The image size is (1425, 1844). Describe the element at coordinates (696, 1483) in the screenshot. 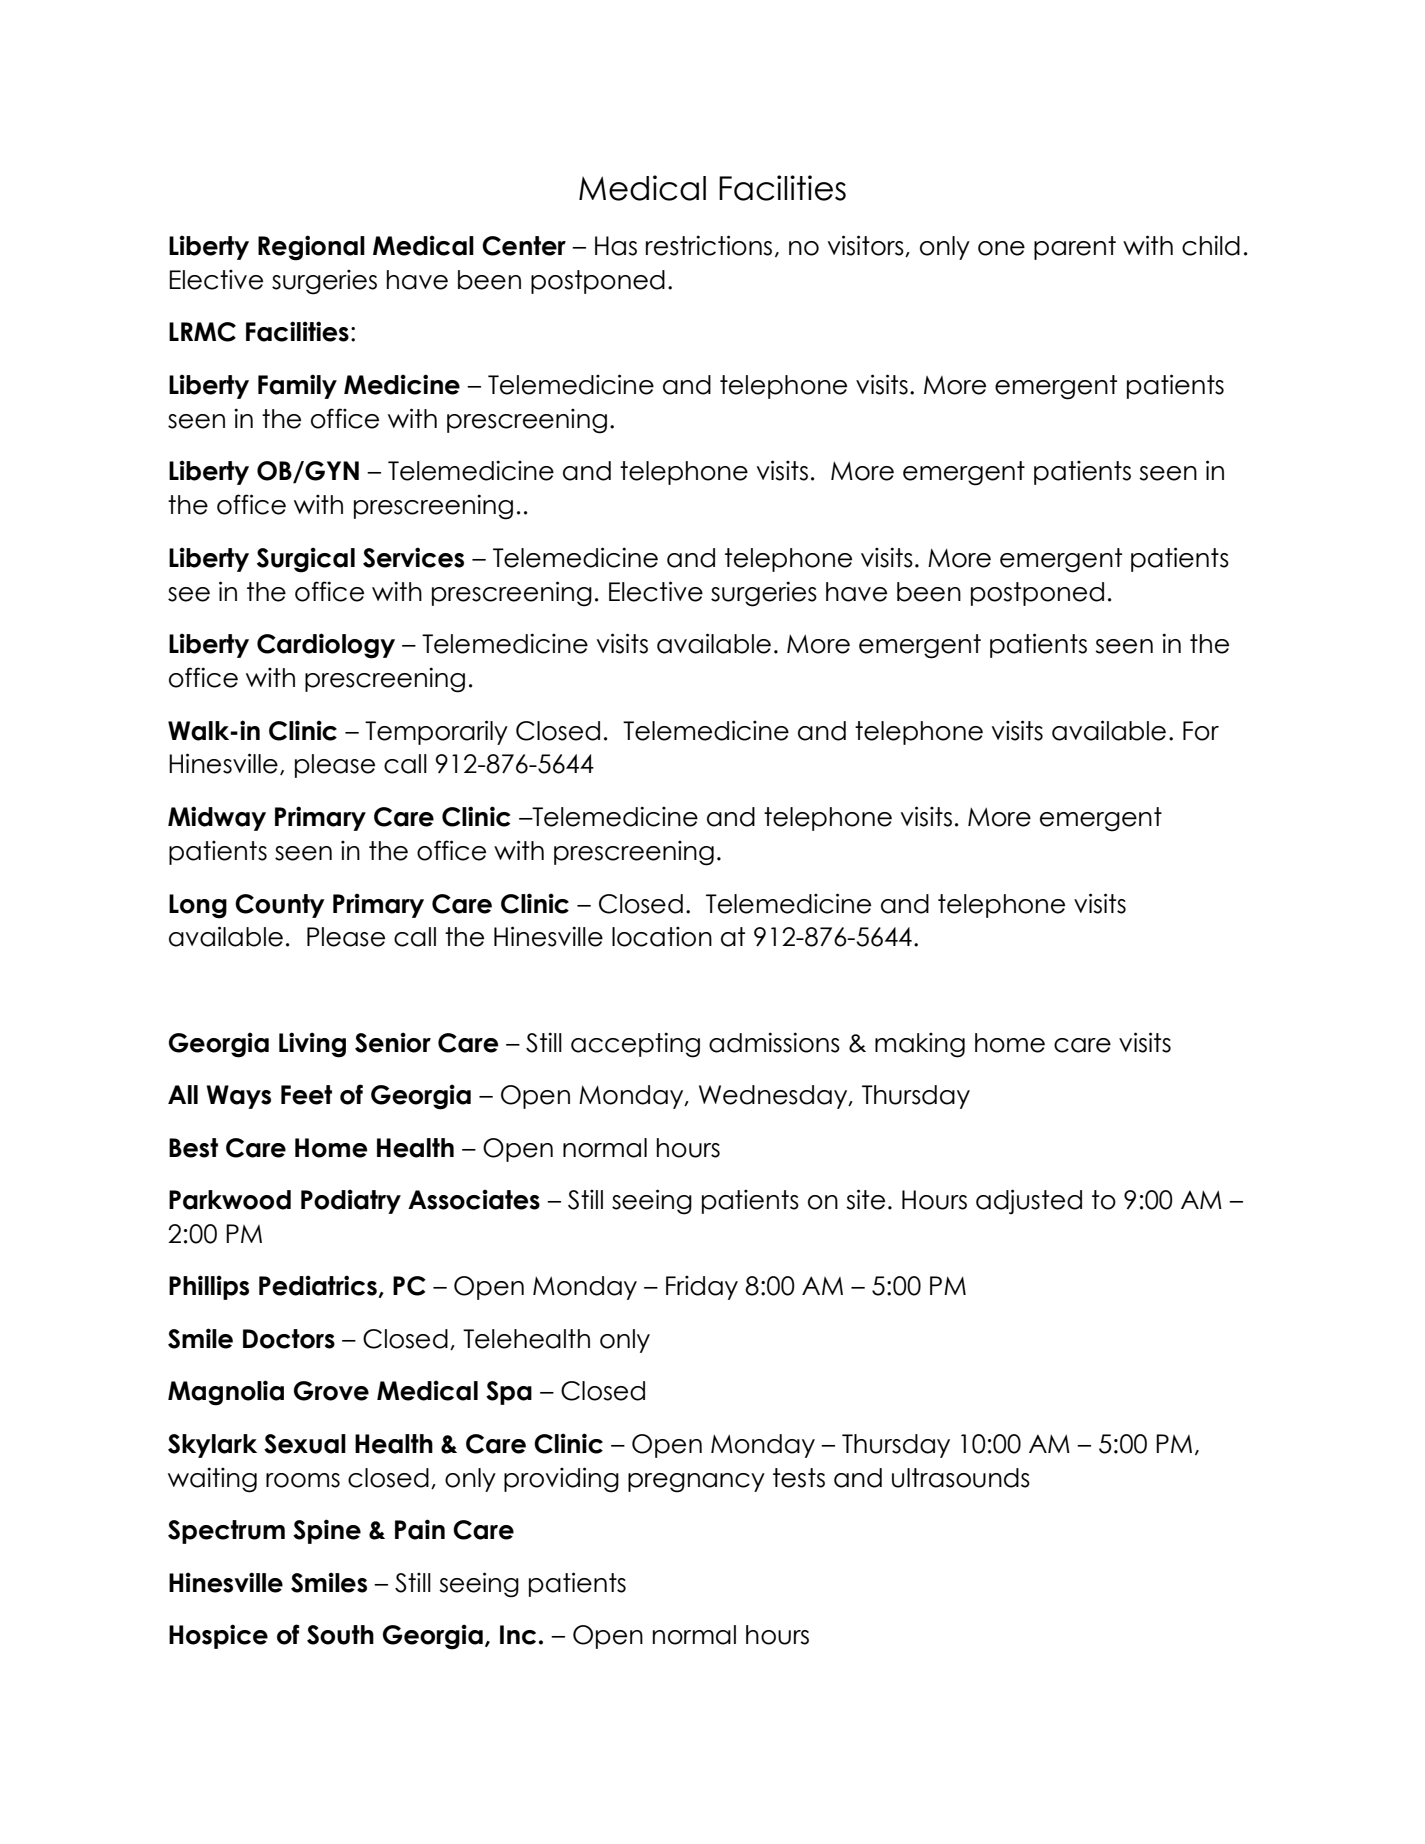

I see `pregnancy` at that location.
